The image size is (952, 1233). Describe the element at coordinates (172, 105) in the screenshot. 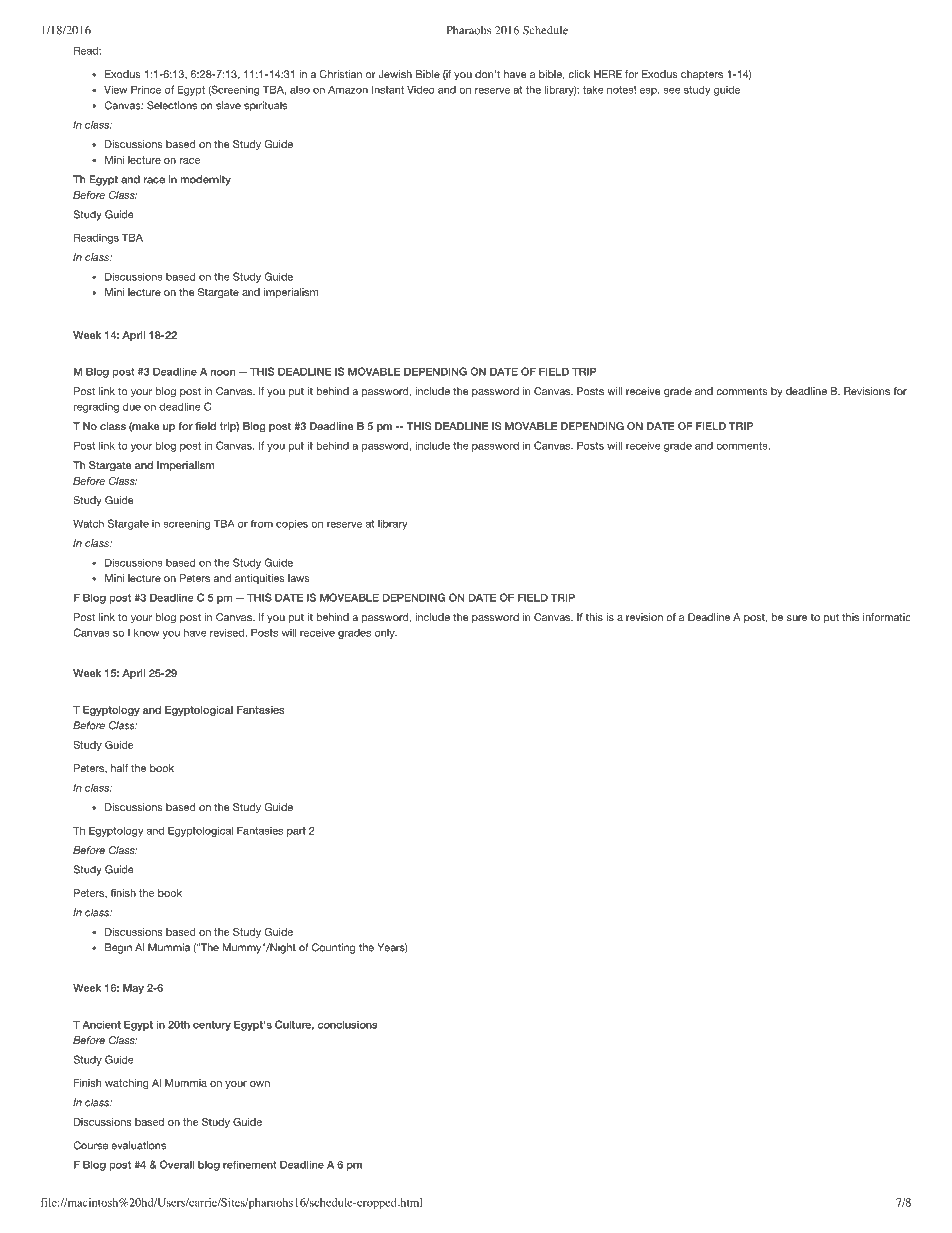

I see `Selections` at that location.
